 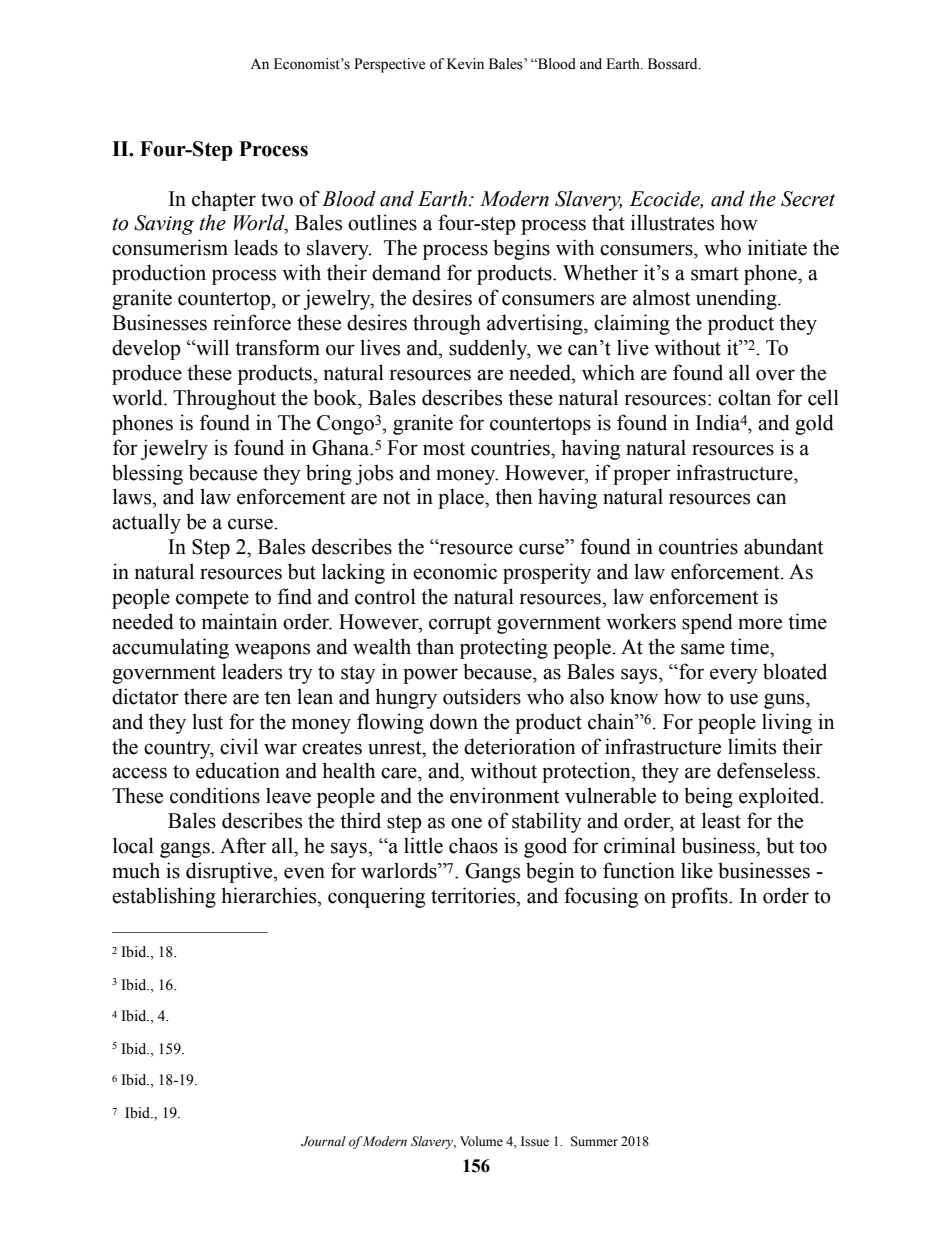 What do you see at coordinates (808, 199) in the image?
I see `Secret` at bounding box center [808, 199].
